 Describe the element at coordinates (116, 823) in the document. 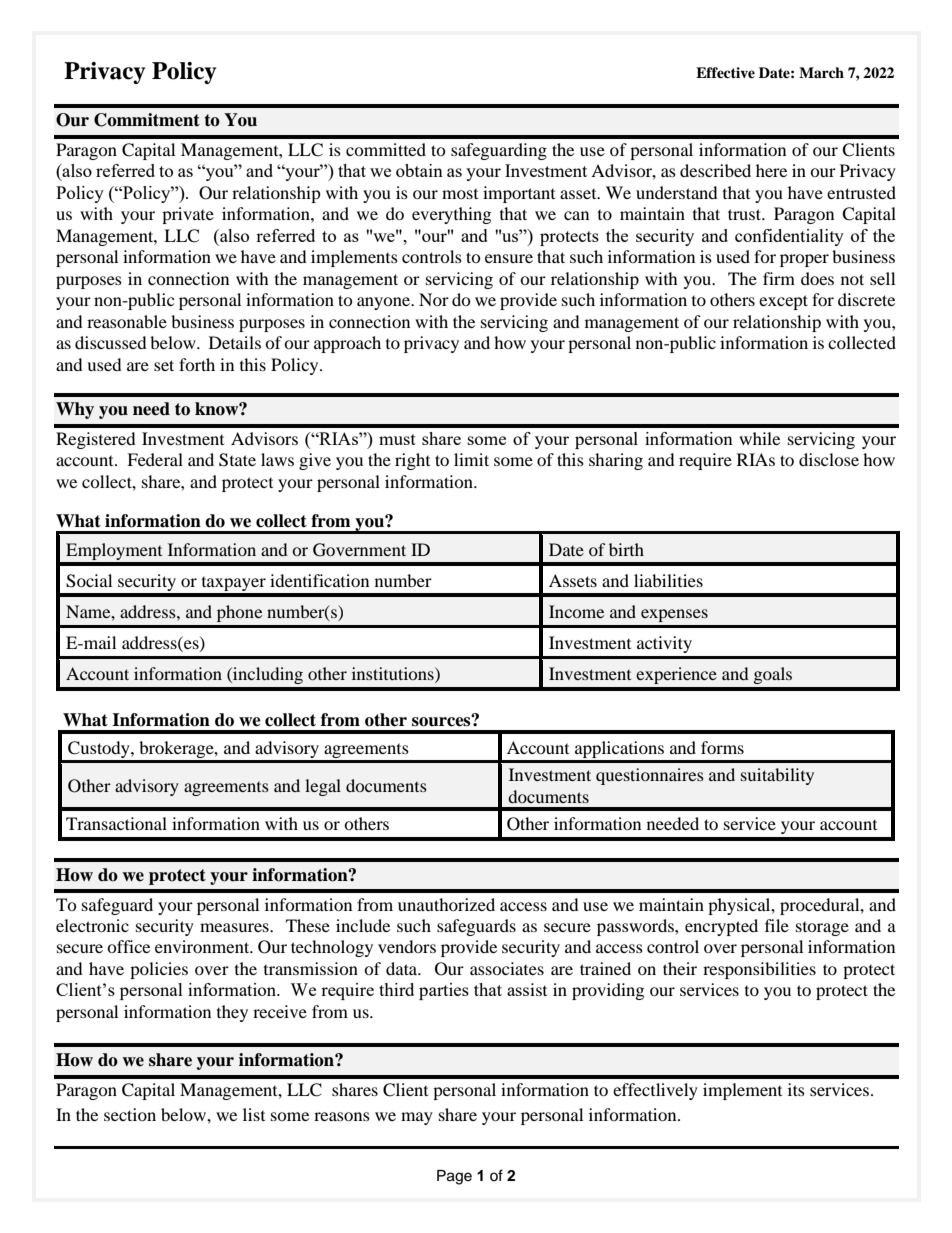

I see `Transactional` at that location.
